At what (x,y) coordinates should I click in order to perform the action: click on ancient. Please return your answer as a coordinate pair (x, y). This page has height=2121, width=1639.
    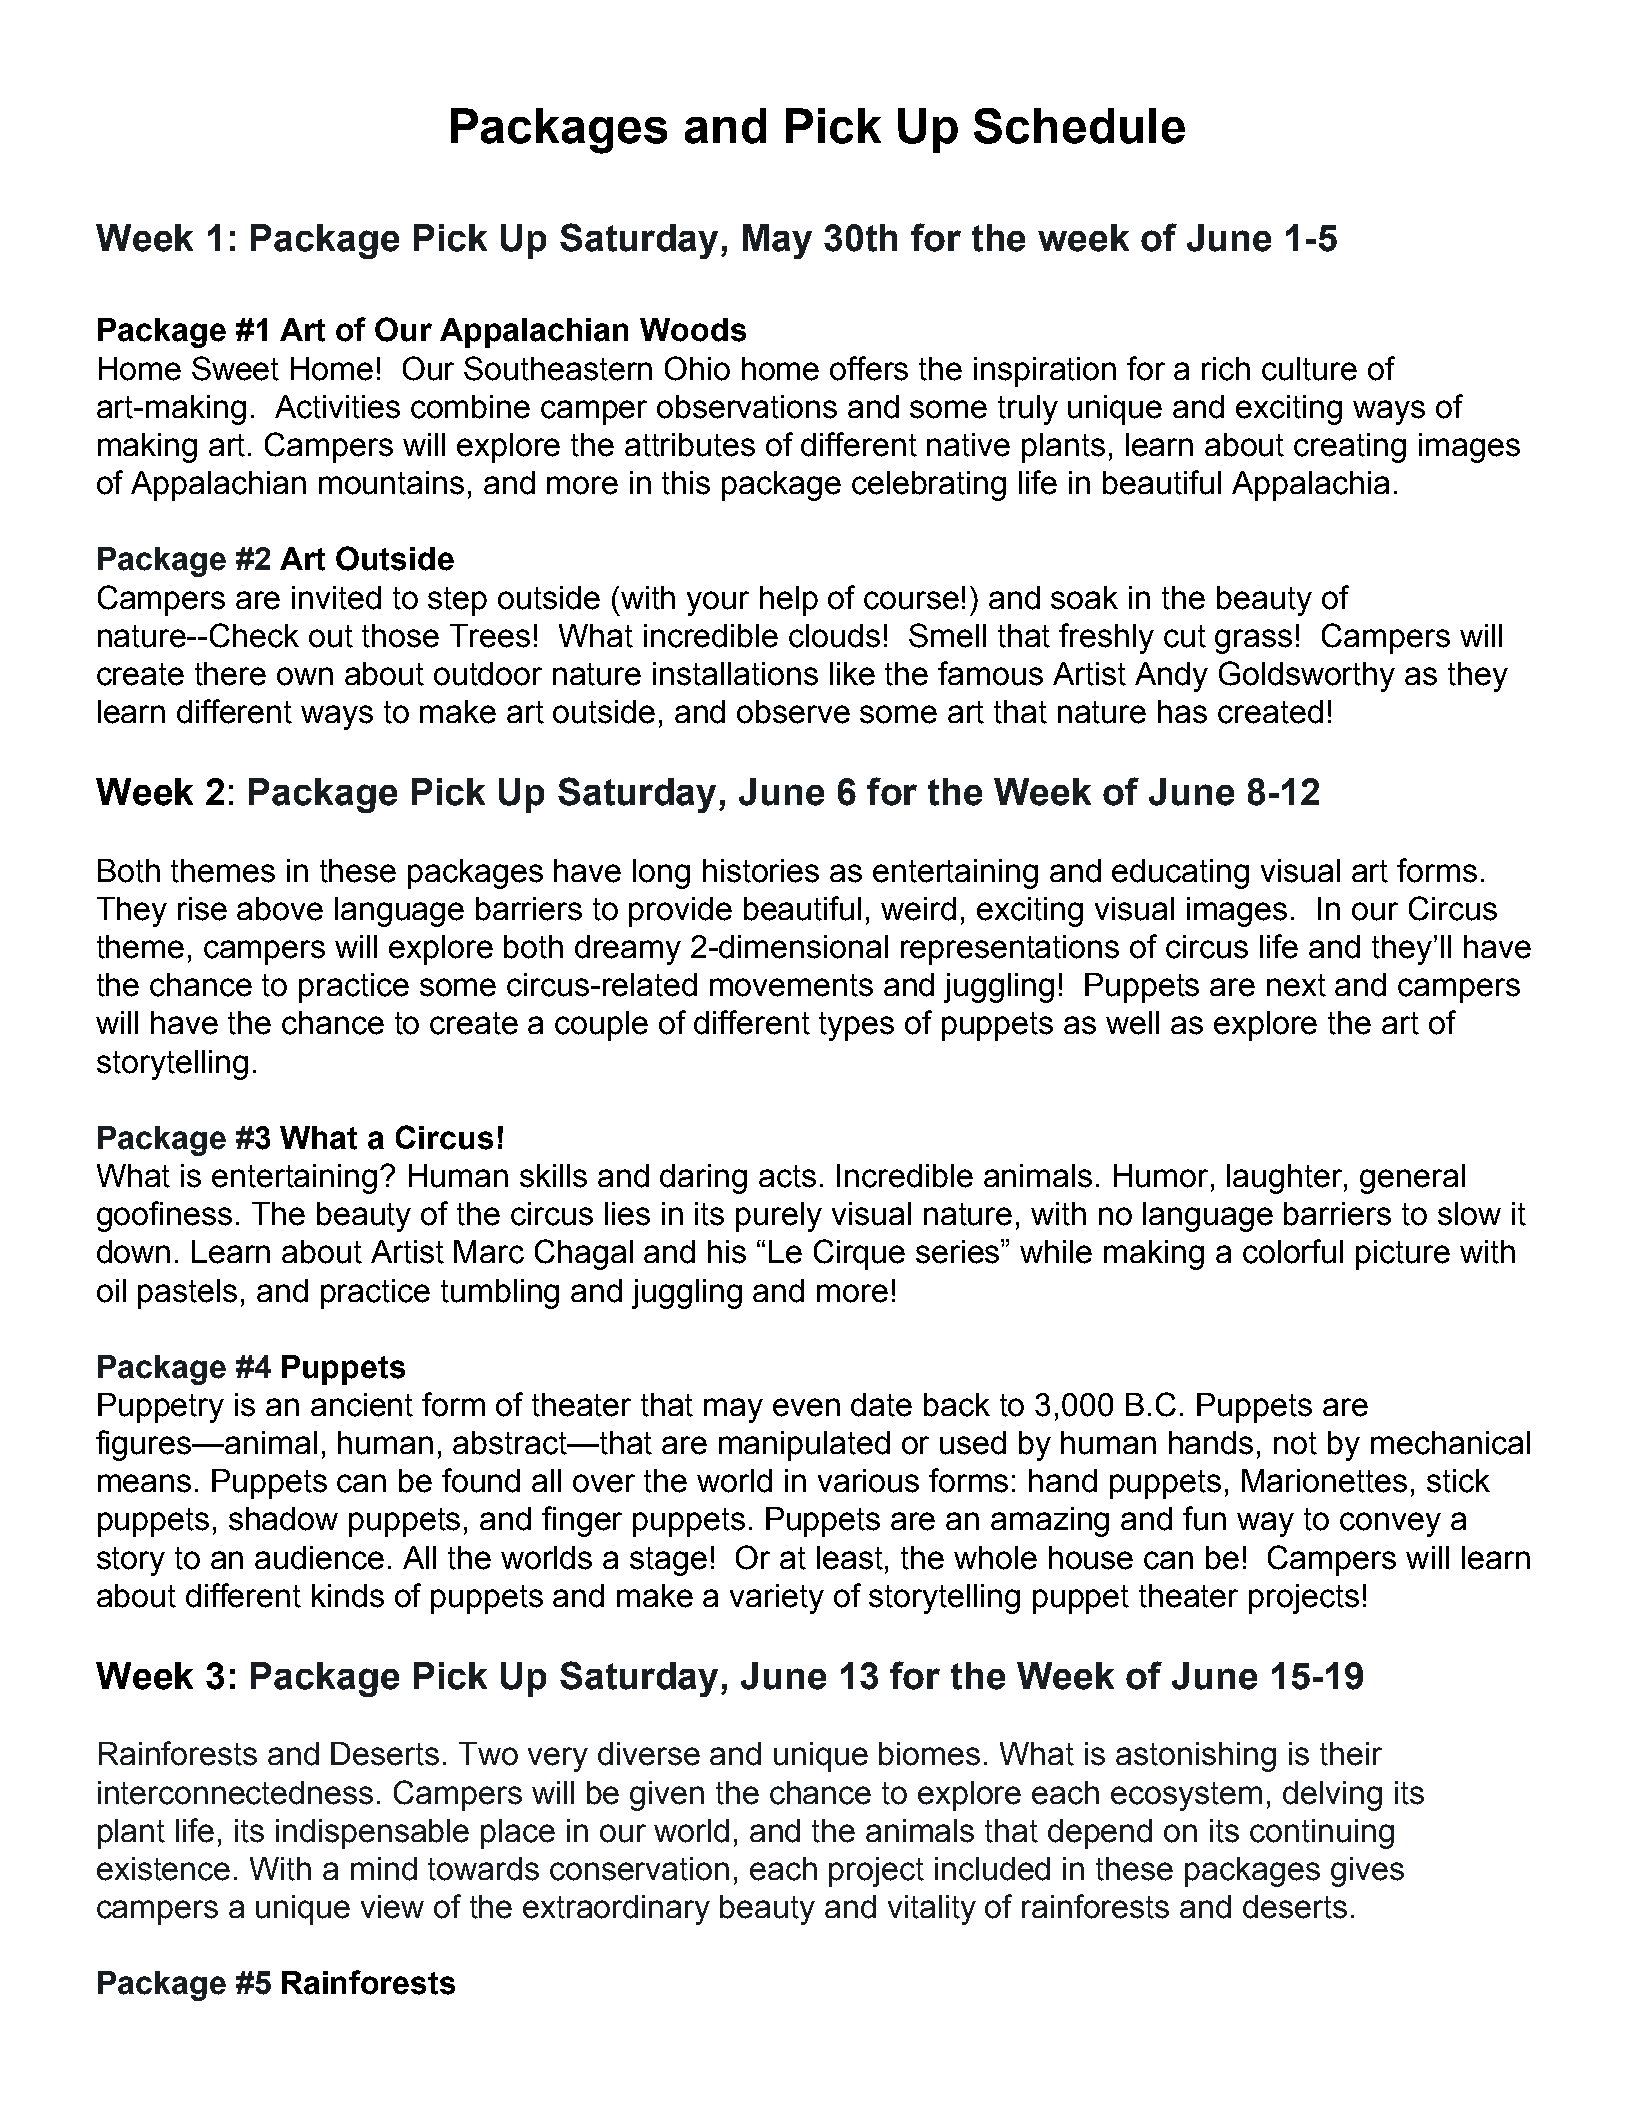
    Looking at the image, I should click on (362, 1405).
